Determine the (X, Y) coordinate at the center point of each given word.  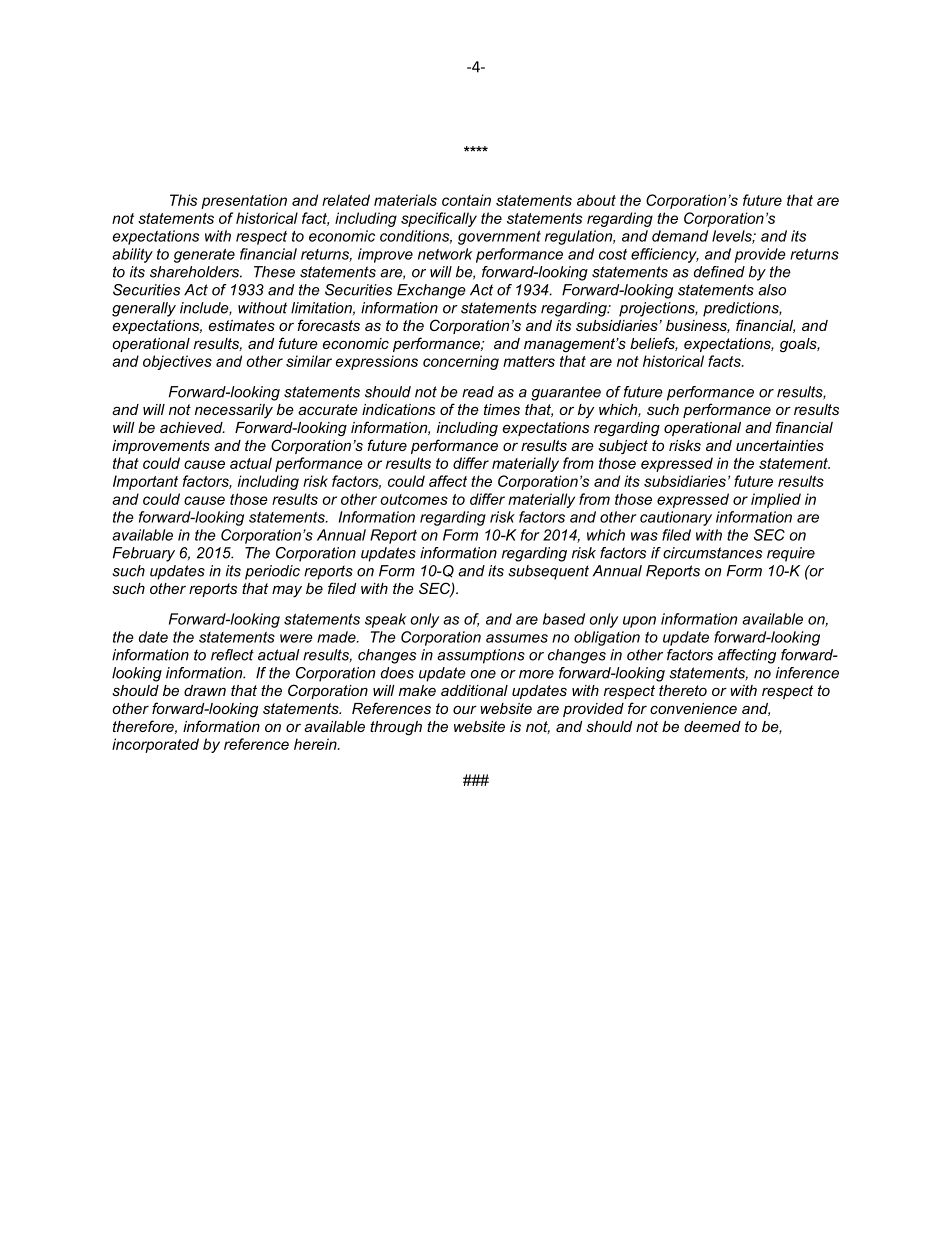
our (465, 709)
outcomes (414, 499)
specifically (439, 219)
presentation (244, 201)
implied (776, 500)
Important (145, 482)
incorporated (155, 745)
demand (680, 236)
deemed (712, 726)
